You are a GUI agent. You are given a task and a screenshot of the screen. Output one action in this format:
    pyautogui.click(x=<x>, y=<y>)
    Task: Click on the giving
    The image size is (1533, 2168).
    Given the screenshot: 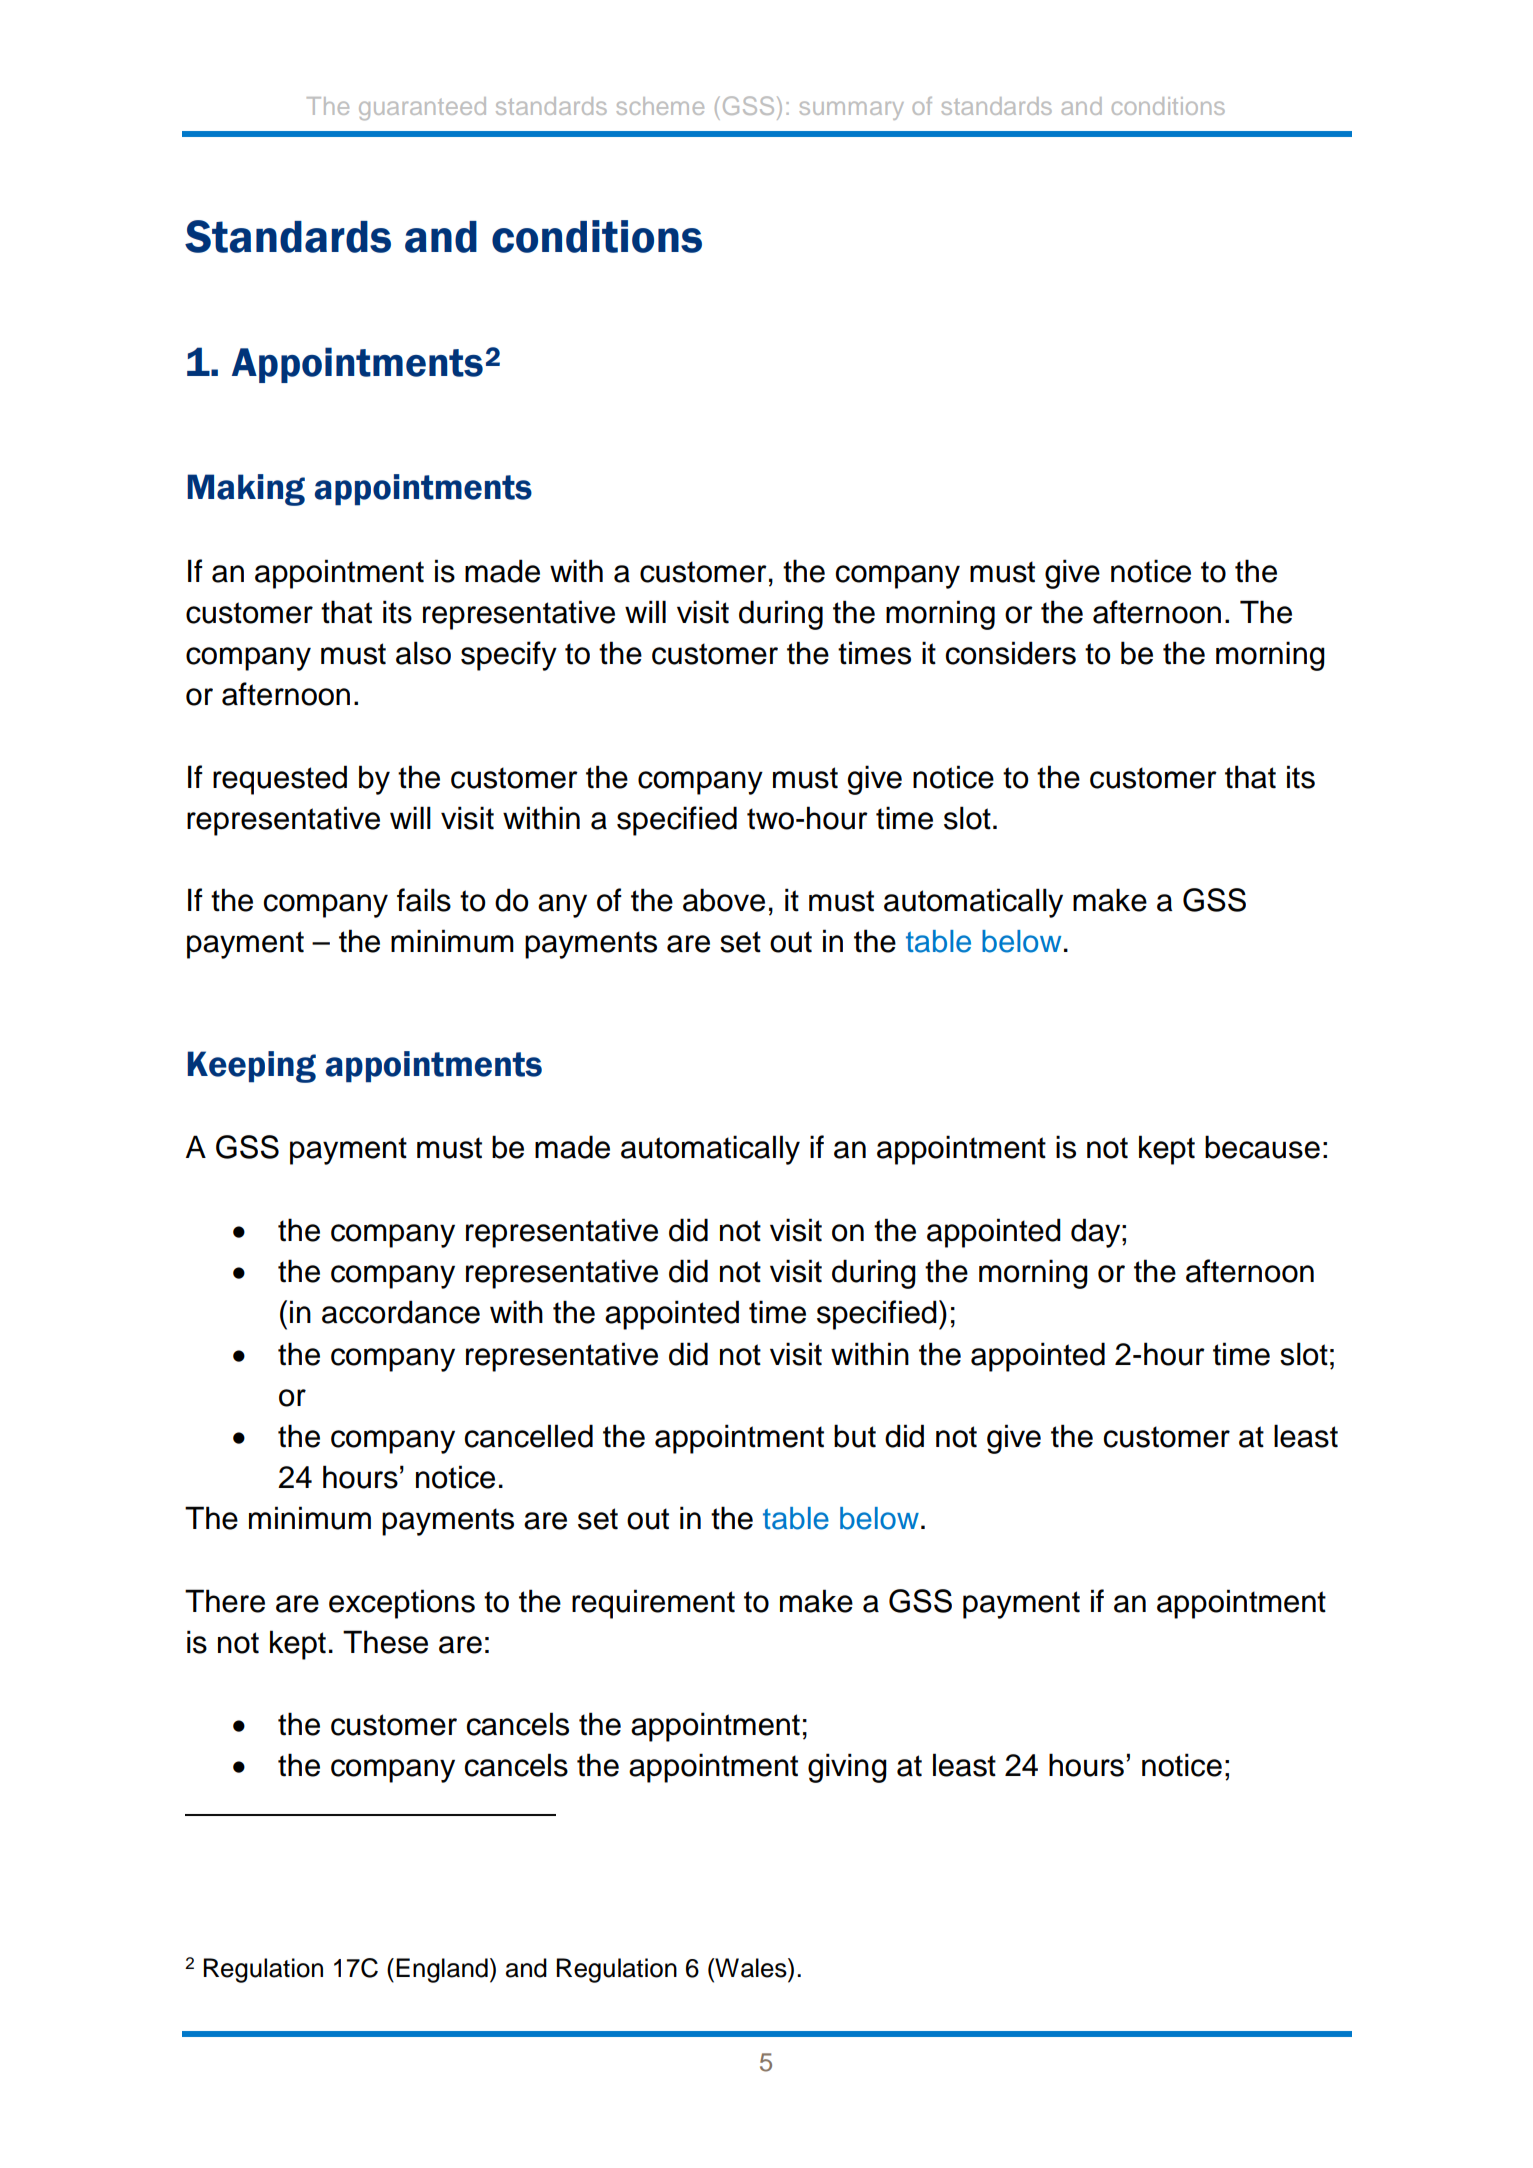 What is the action you would take?
    pyautogui.click(x=847, y=1768)
